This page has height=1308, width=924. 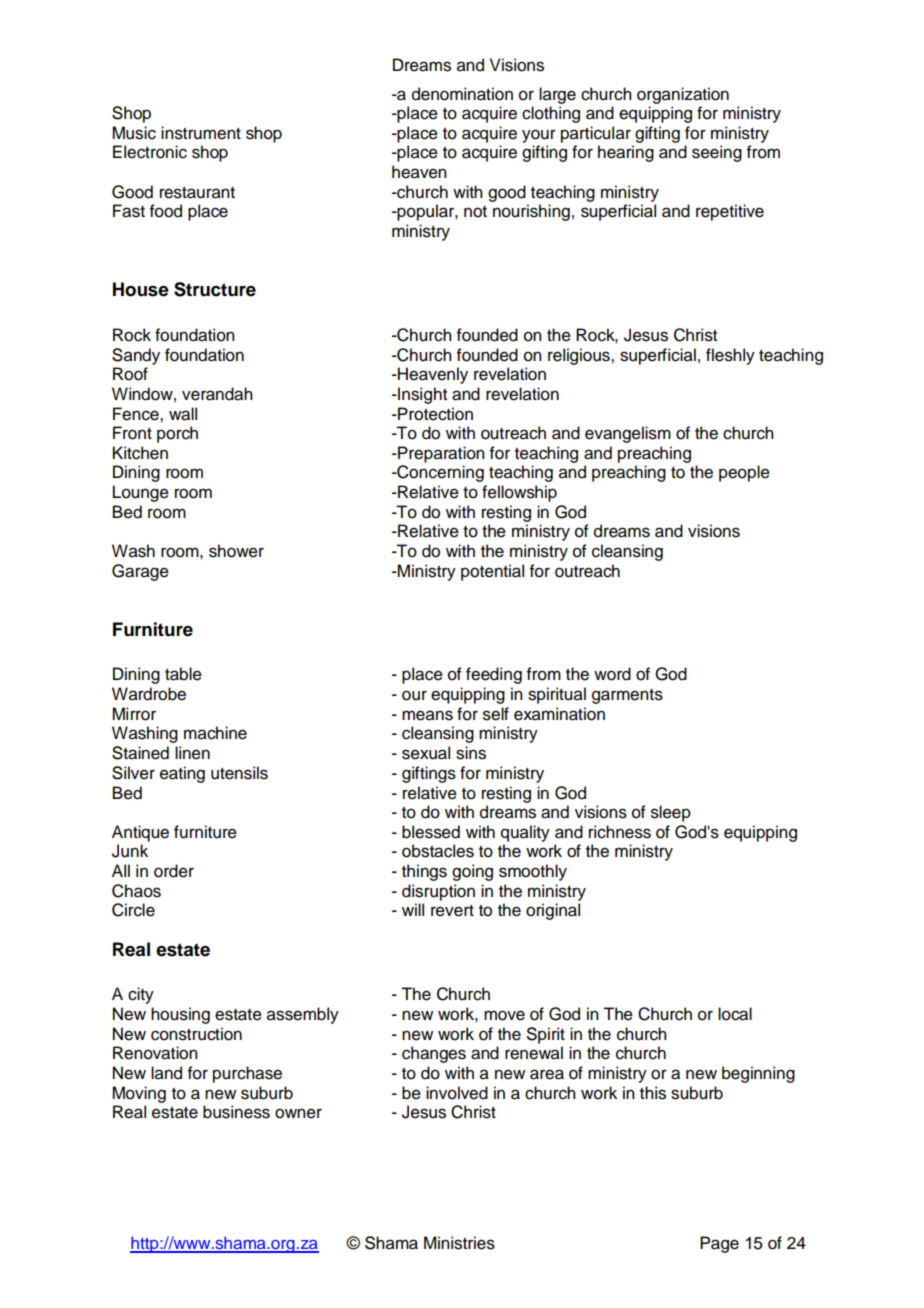 I want to click on sleep, so click(x=671, y=813).
